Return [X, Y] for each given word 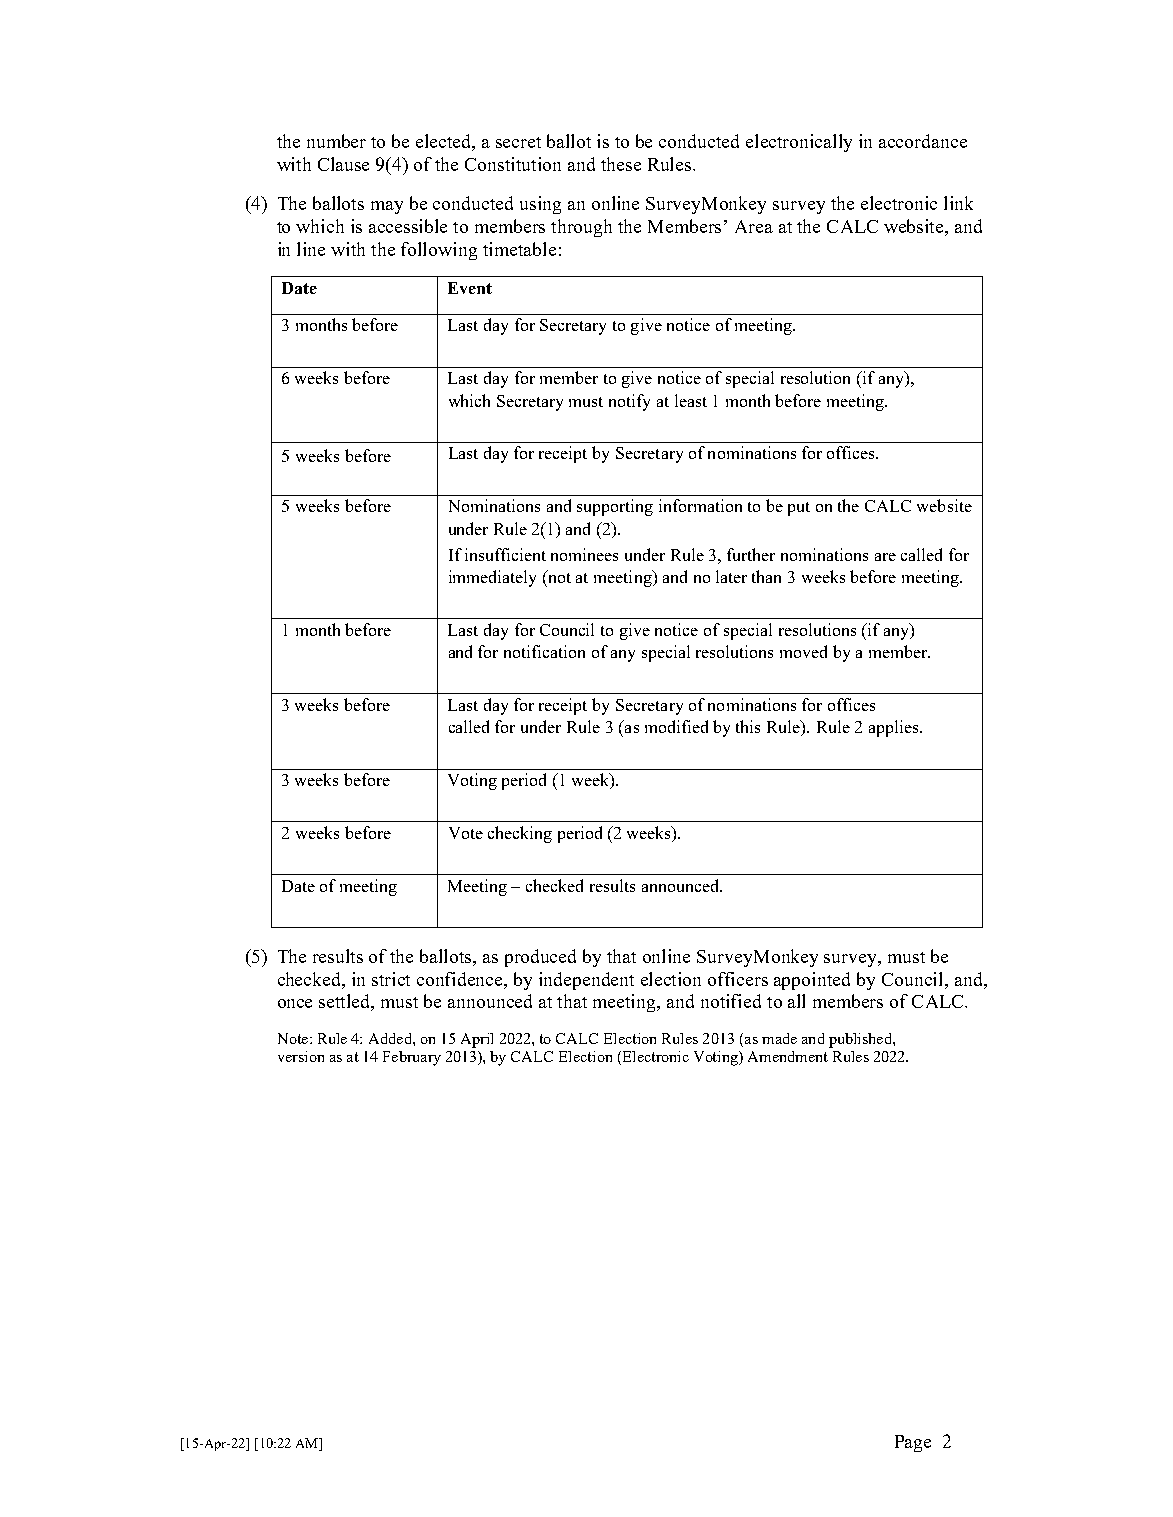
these [621, 164]
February [412, 1058]
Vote [466, 833]
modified [676, 726]
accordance [923, 141]
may [387, 207]
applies [895, 728]
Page [913, 1443]
